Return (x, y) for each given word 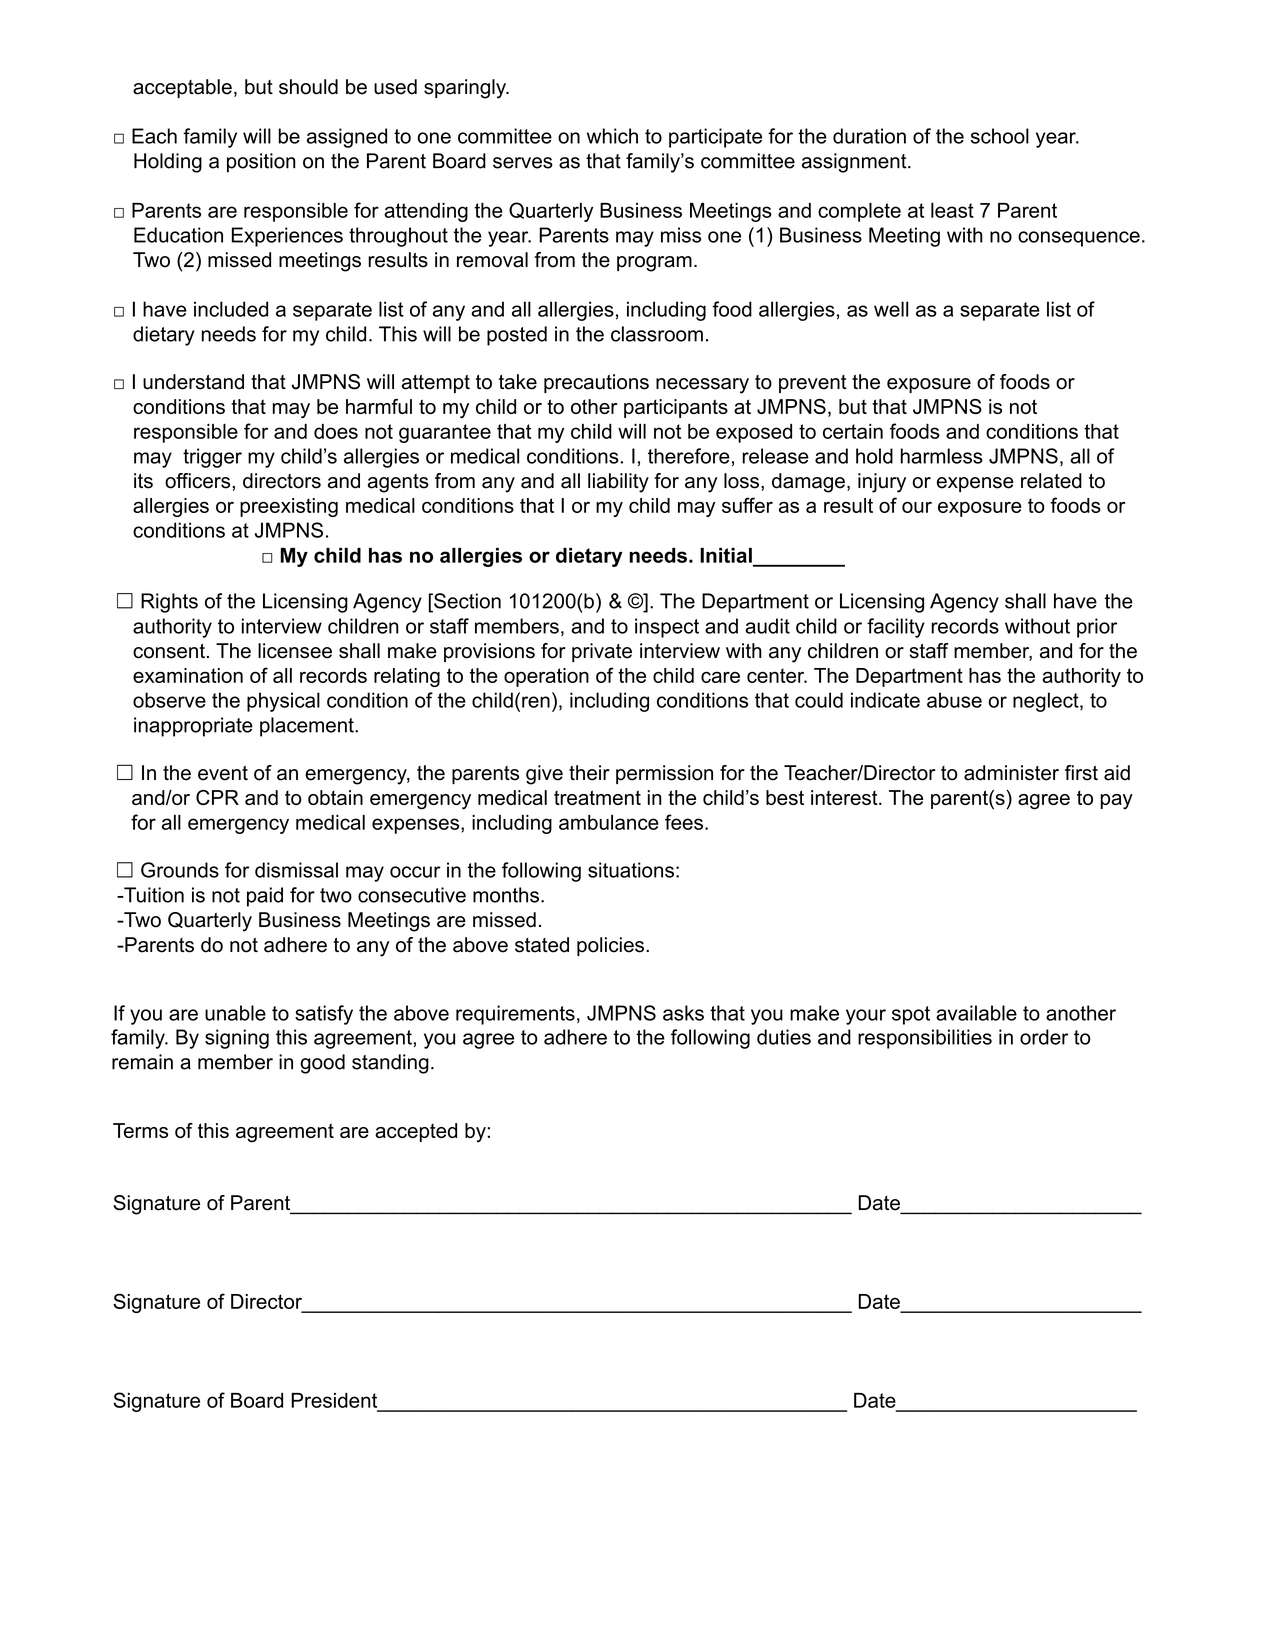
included (231, 309)
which (612, 136)
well (891, 309)
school (1000, 136)
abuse (954, 700)
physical (283, 702)
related (1051, 481)
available (976, 1013)
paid (265, 897)
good (322, 1064)
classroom (657, 334)
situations (631, 870)
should (308, 87)
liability (618, 483)
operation (546, 677)
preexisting (289, 507)
